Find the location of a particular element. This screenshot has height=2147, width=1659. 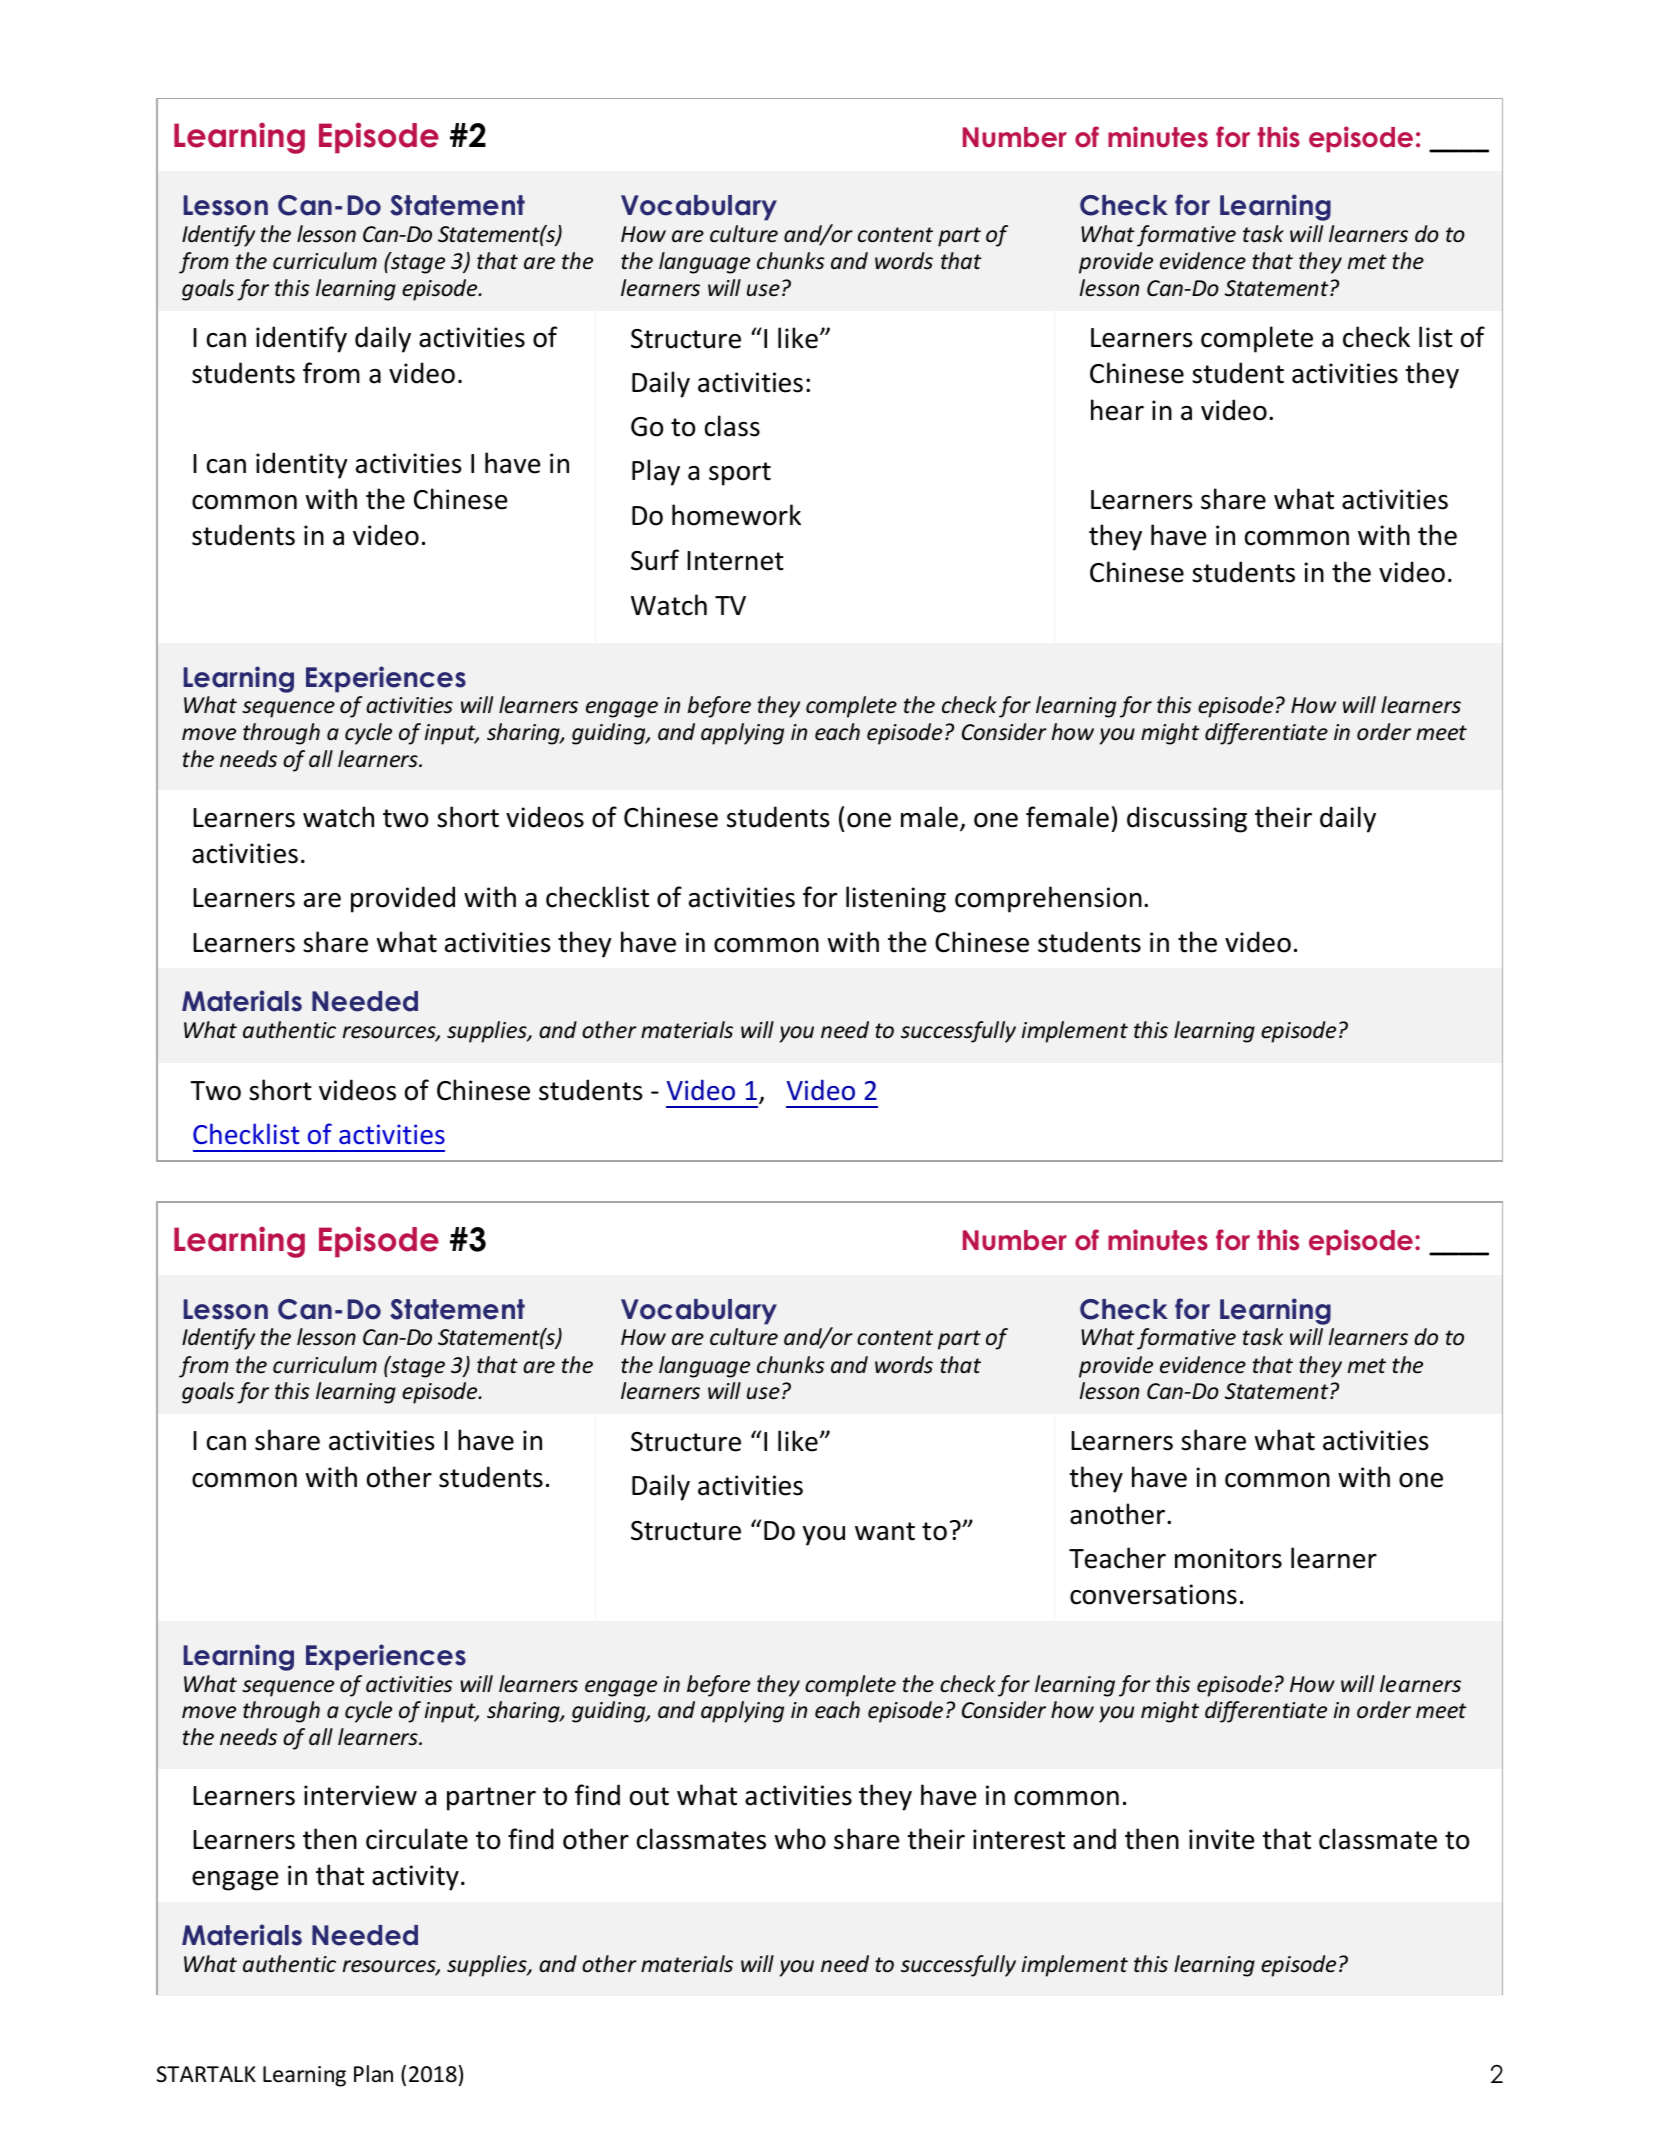

monitors is located at coordinates (1228, 1558).
